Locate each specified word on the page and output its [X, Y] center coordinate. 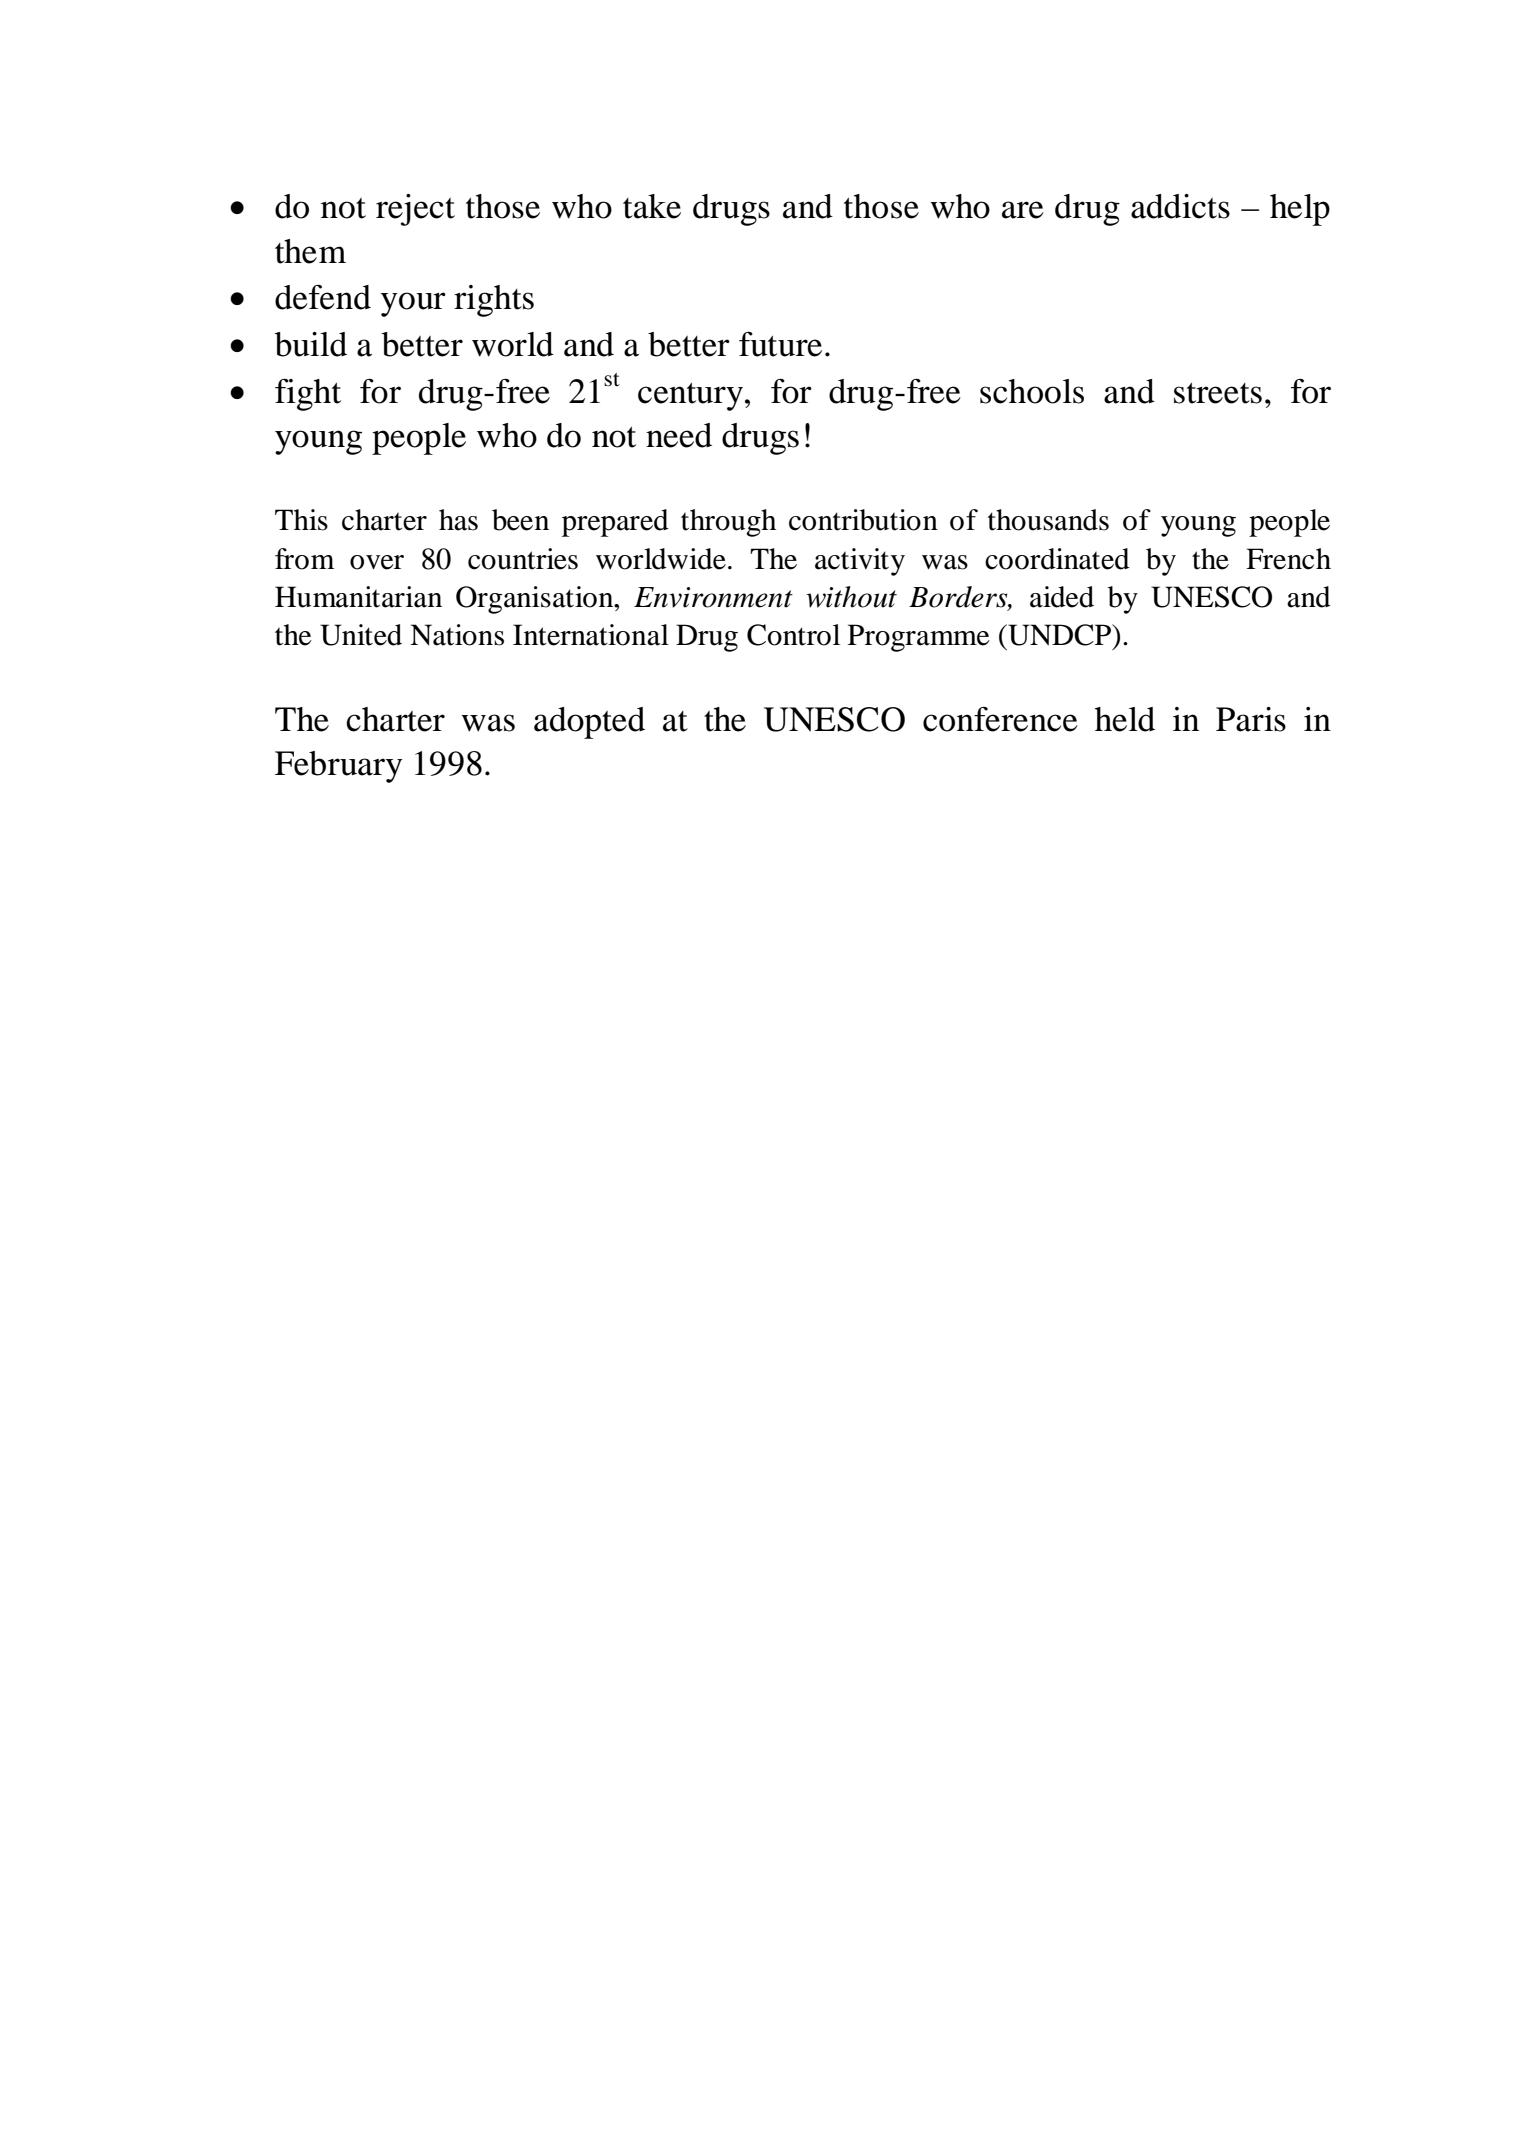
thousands [1048, 520]
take [652, 206]
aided [1062, 597]
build [310, 344]
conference [1000, 719]
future [780, 344]
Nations [457, 635]
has [458, 520]
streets [1218, 393]
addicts [1180, 206]
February [338, 767]
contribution [863, 520]
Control [793, 635]
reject [415, 210]
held [1125, 719]
